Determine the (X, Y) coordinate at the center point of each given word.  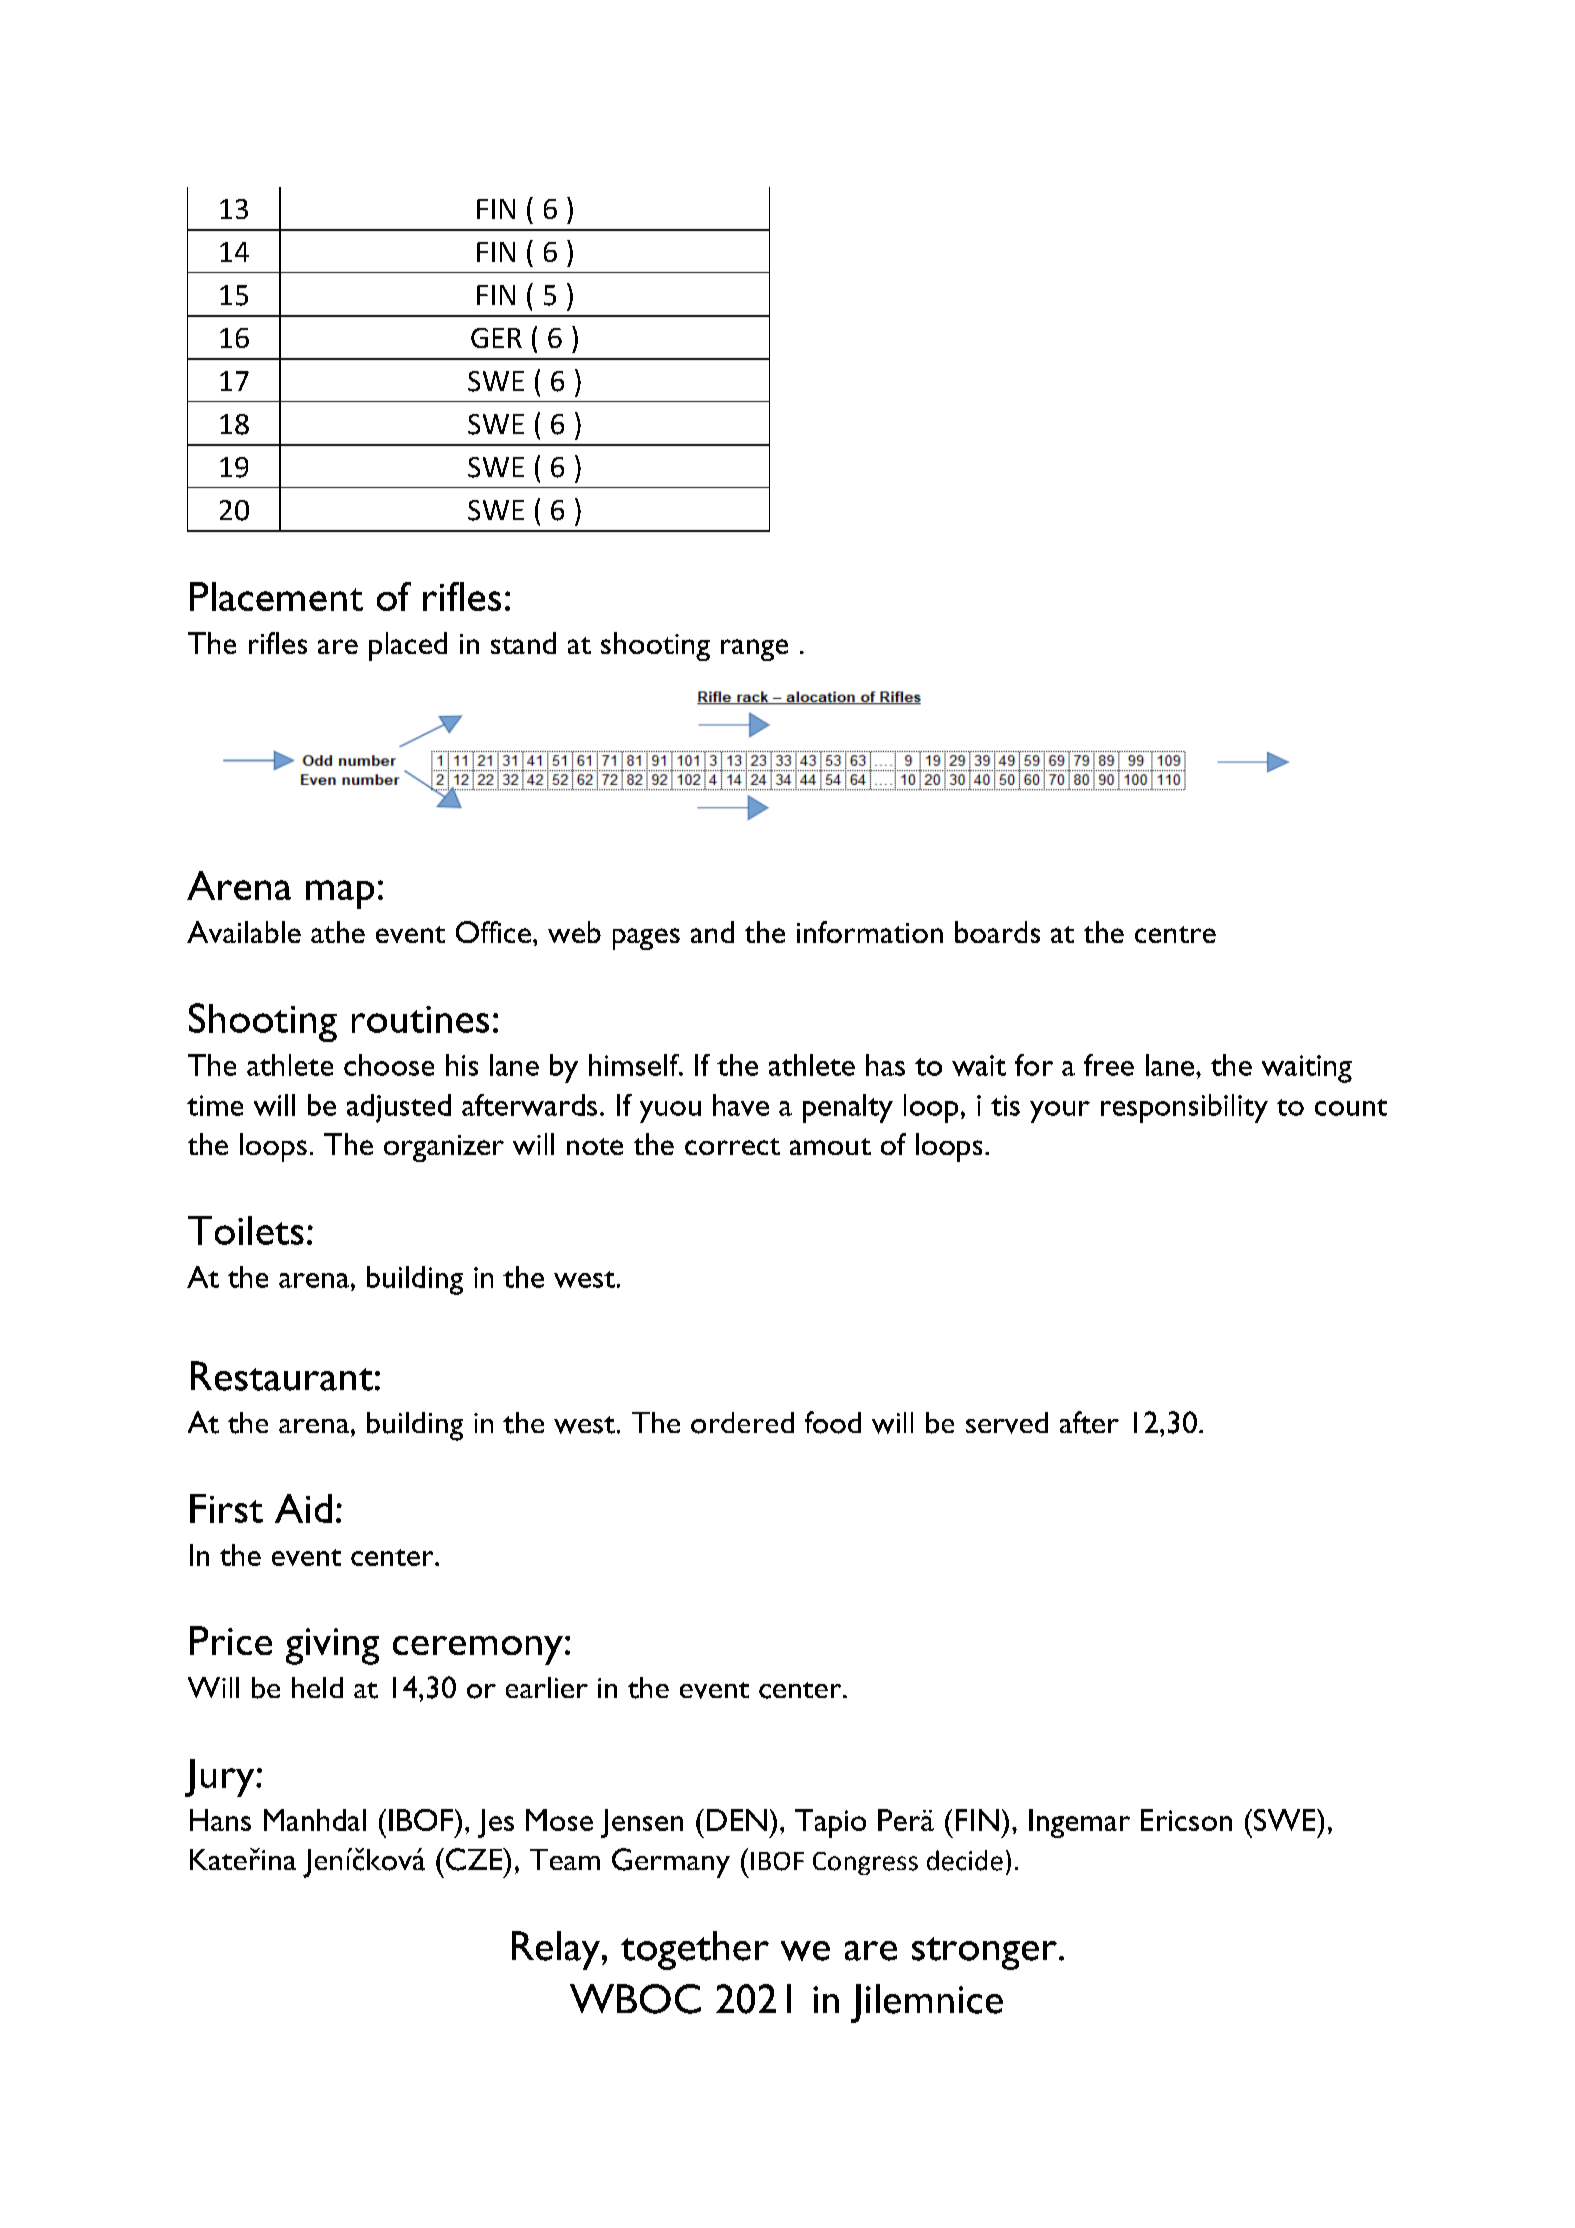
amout (830, 1146)
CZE (475, 1859)
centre (1175, 934)
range (754, 650)
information (870, 932)
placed (408, 646)
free (1109, 1065)
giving (332, 1646)
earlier (547, 1687)
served (1007, 1423)
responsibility (1184, 1108)
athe (338, 932)
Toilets (246, 1230)
